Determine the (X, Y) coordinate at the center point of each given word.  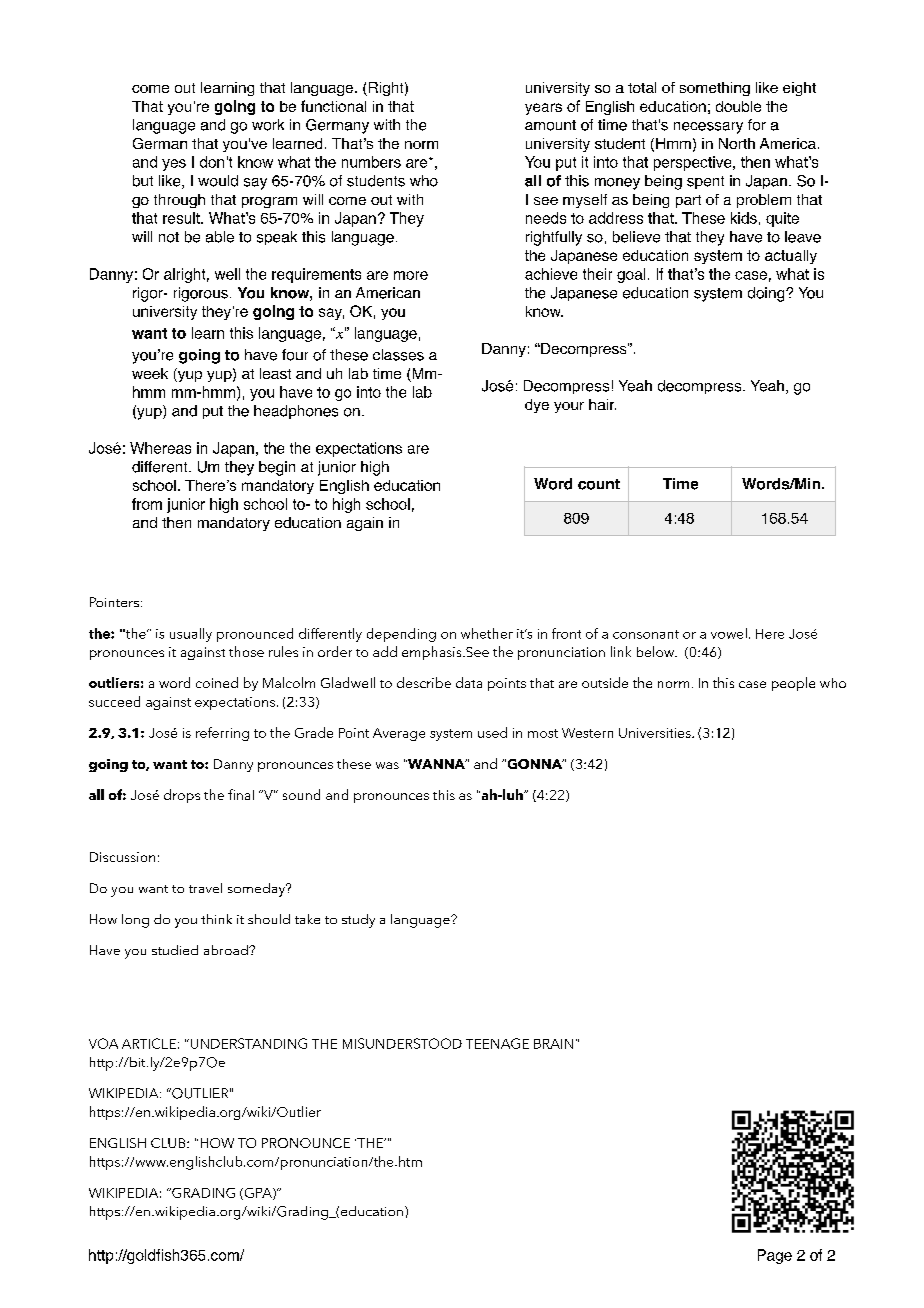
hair (602, 404)
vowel (729, 633)
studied (175, 950)
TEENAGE (497, 1043)
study (358, 921)
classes (398, 355)
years (543, 109)
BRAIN (553, 1044)
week (150, 373)
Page (775, 1256)
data (469, 682)
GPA (258, 1194)
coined (217, 682)
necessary (708, 128)
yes (174, 165)
